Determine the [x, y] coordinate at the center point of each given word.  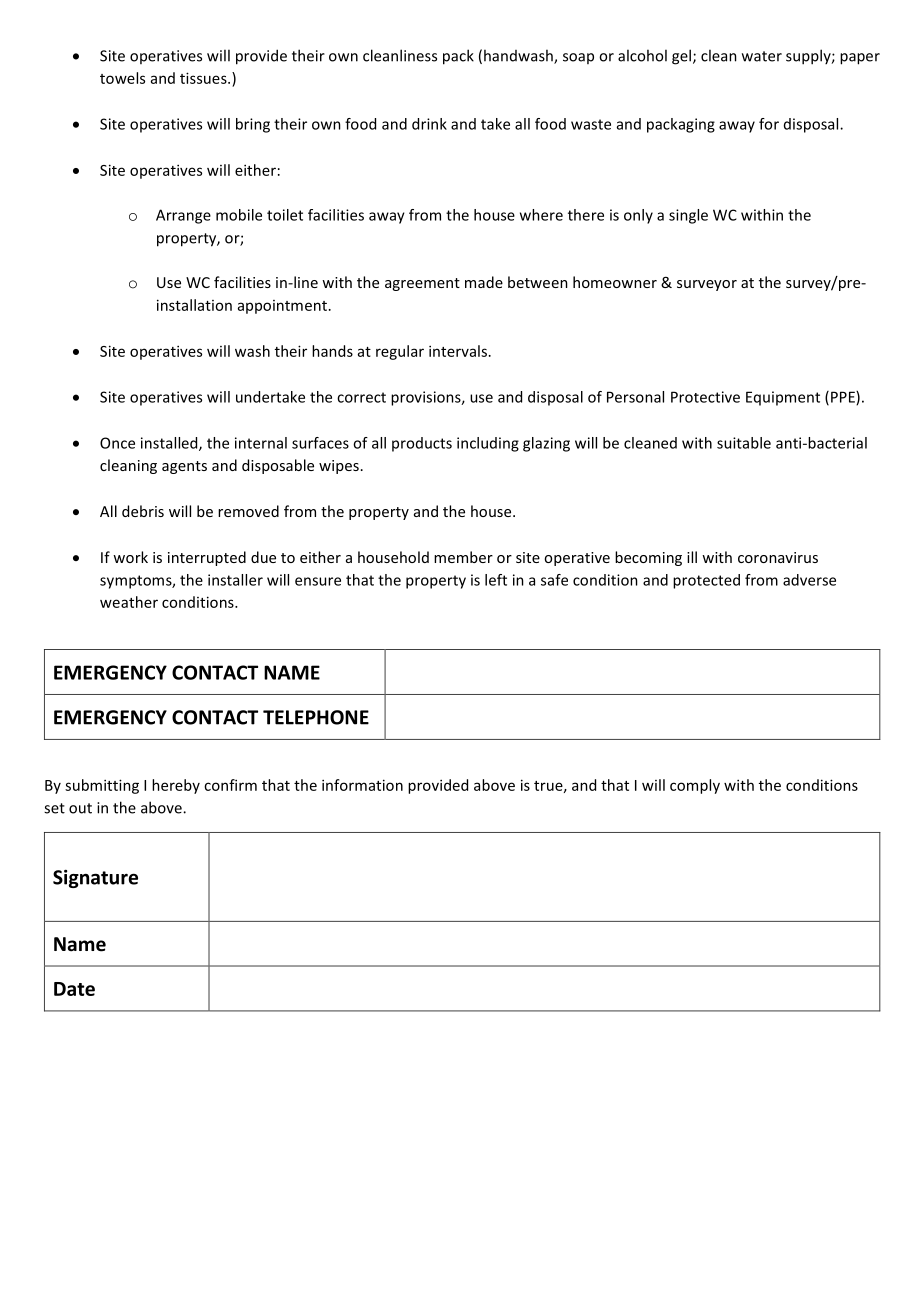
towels [122, 78]
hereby [176, 786]
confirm [230, 785]
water [762, 56]
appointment [282, 307]
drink [429, 124]
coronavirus [778, 557]
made [484, 282]
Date [74, 989]
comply [695, 786]
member [463, 557]
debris [143, 511]
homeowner [615, 282]
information [362, 785]
